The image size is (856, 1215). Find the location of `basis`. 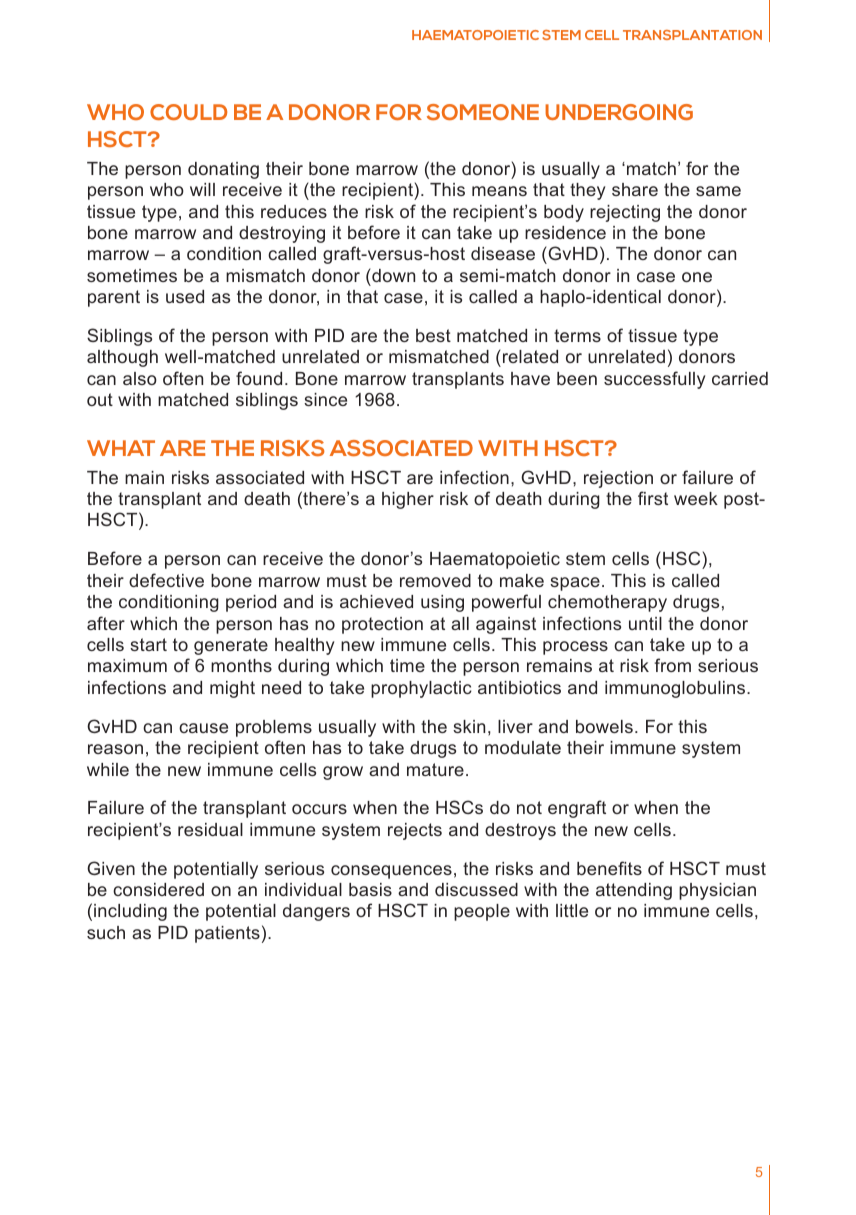

basis is located at coordinates (370, 889).
